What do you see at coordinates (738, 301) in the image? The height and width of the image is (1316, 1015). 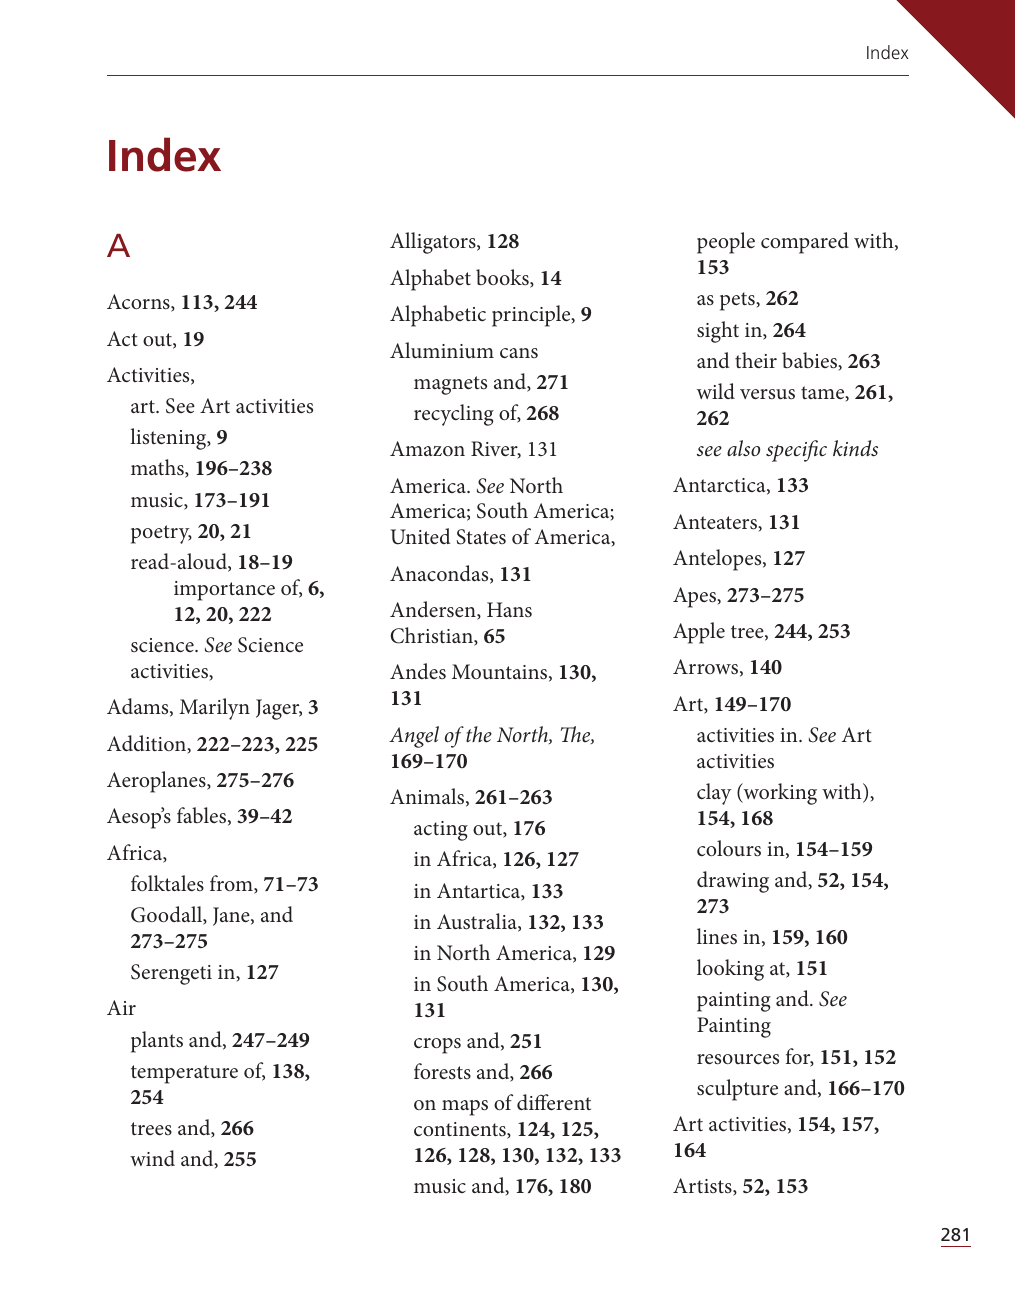 I see `pets` at bounding box center [738, 301].
